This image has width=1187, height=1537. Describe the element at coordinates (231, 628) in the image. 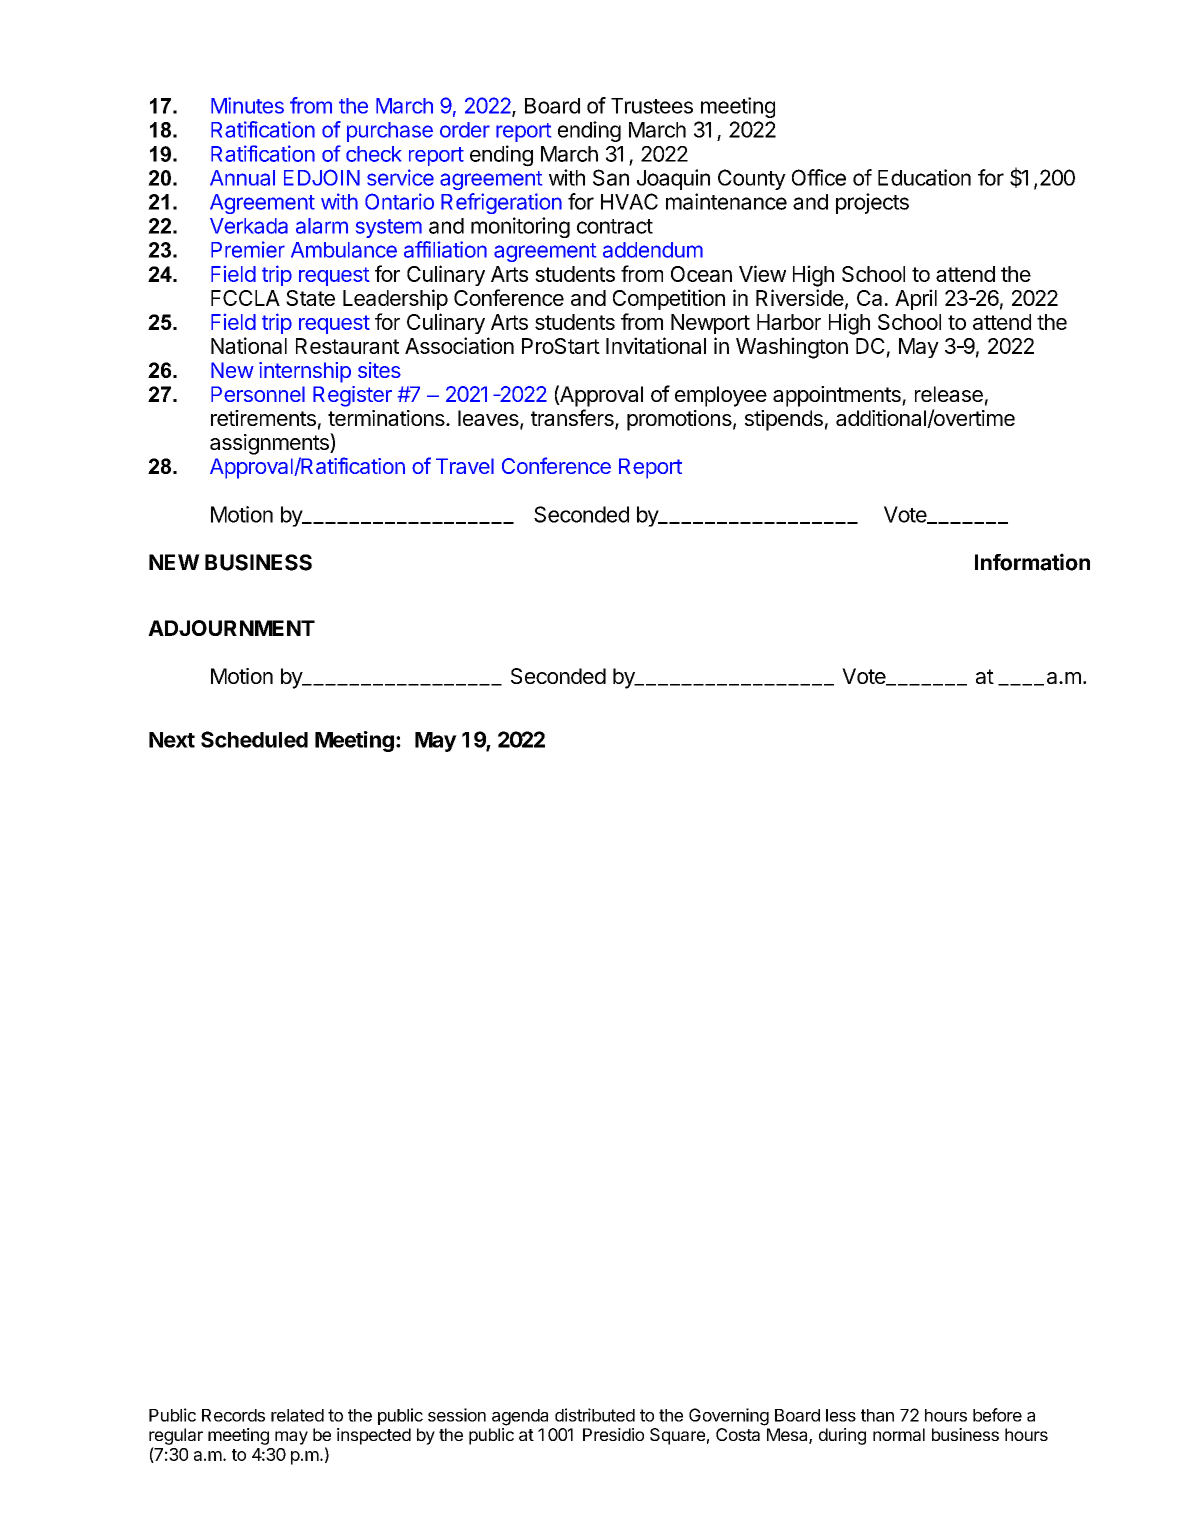

I see `ADJOURNMENT` at that location.
